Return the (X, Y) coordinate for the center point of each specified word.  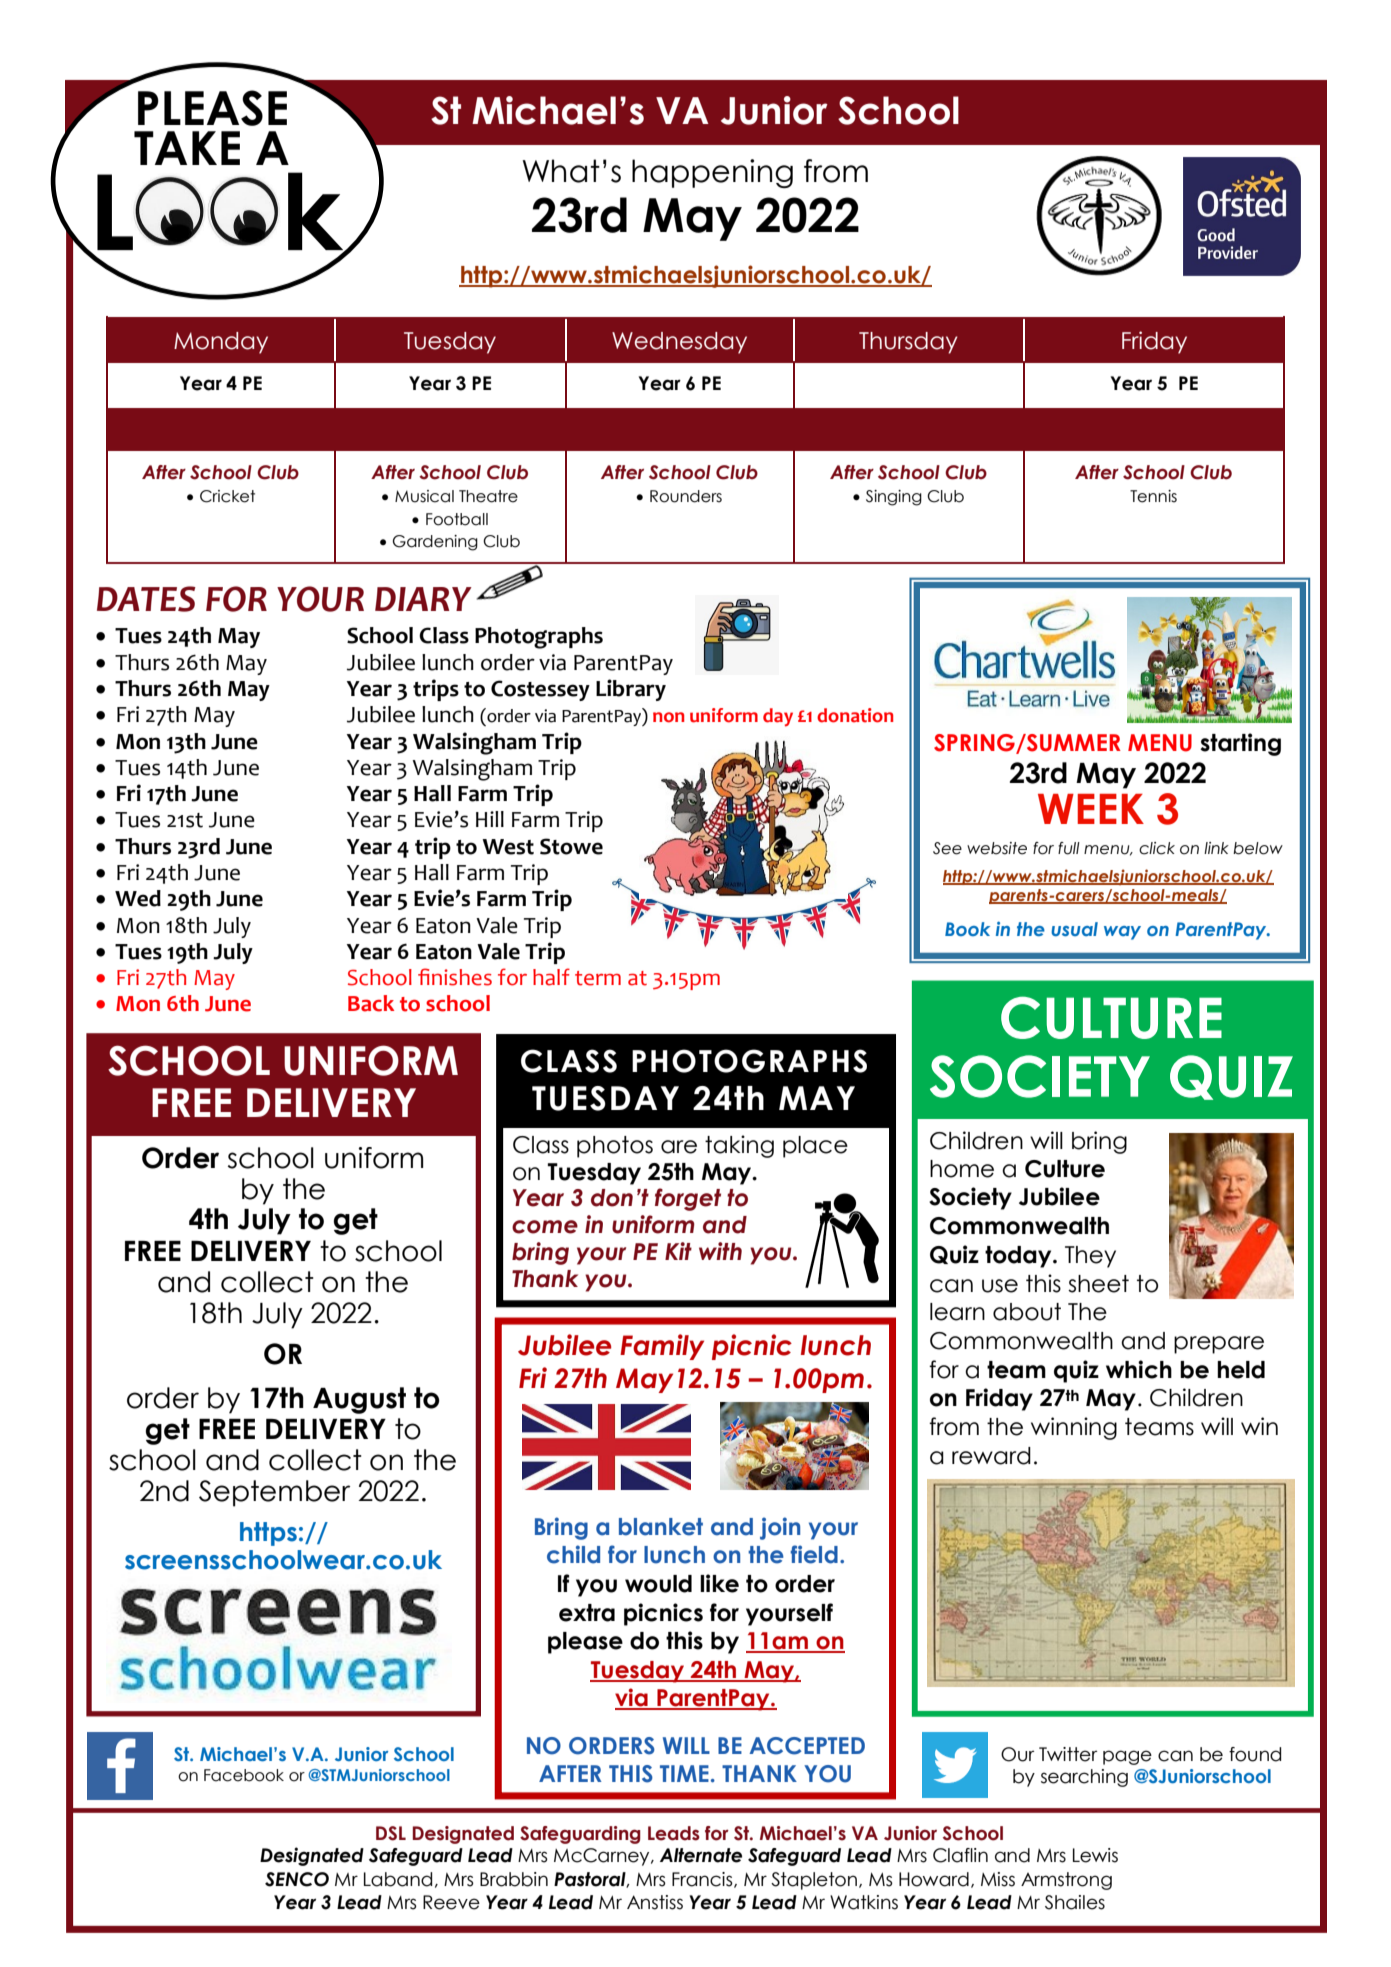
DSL (391, 1833)
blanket (661, 1527)
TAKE (187, 148)
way (1122, 933)
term (598, 978)
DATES (146, 599)
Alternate (701, 1855)
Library (631, 690)
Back (371, 1003)
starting (1240, 744)
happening (712, 173)
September (274, 1493)
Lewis (1095, 1855)
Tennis (1153, 496)
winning (1074, 1428)
